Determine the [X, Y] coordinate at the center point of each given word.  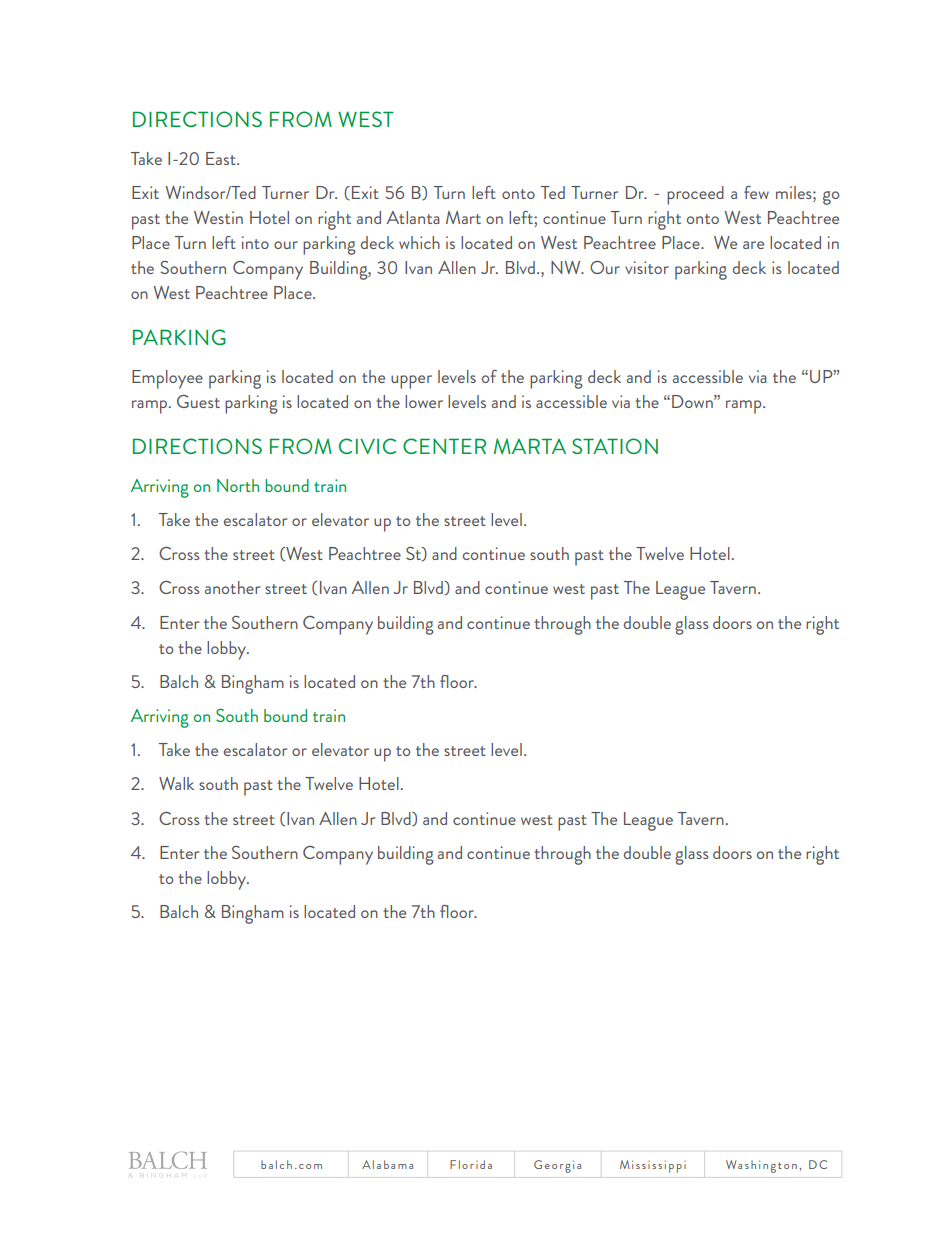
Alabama [387, 1164]
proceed [695, 195]
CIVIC [367, 446]
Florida [471, 1164]
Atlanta [413, 217]
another [232, 587]
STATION [615, 446]
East [222, 158]
